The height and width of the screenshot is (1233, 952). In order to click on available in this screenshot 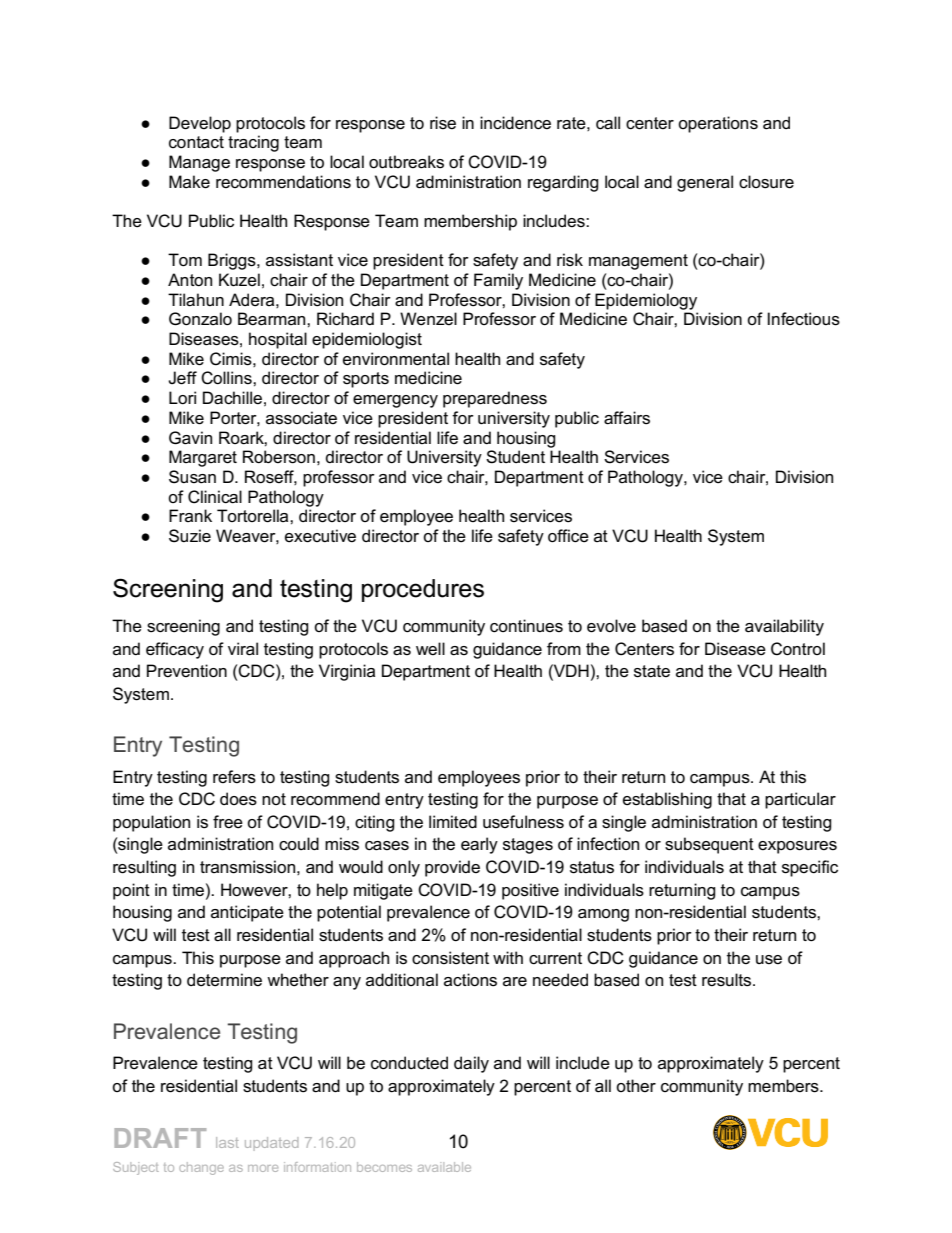, I will do `click(444, 1167)`.
